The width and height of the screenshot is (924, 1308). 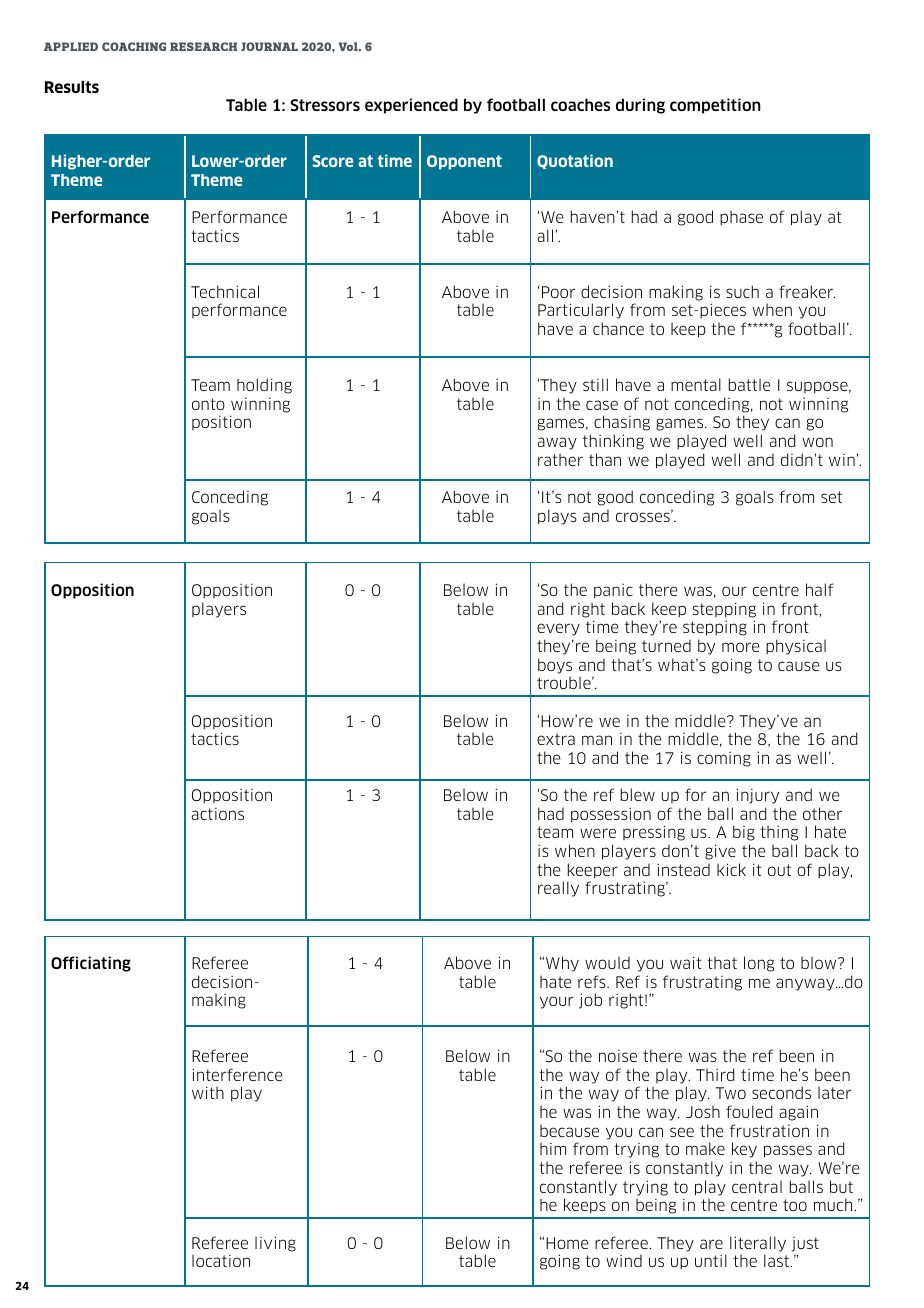 What do you see at coordinates (208, 404) in the screenshot?
I see `onto` at bounding box center [208, 404].
